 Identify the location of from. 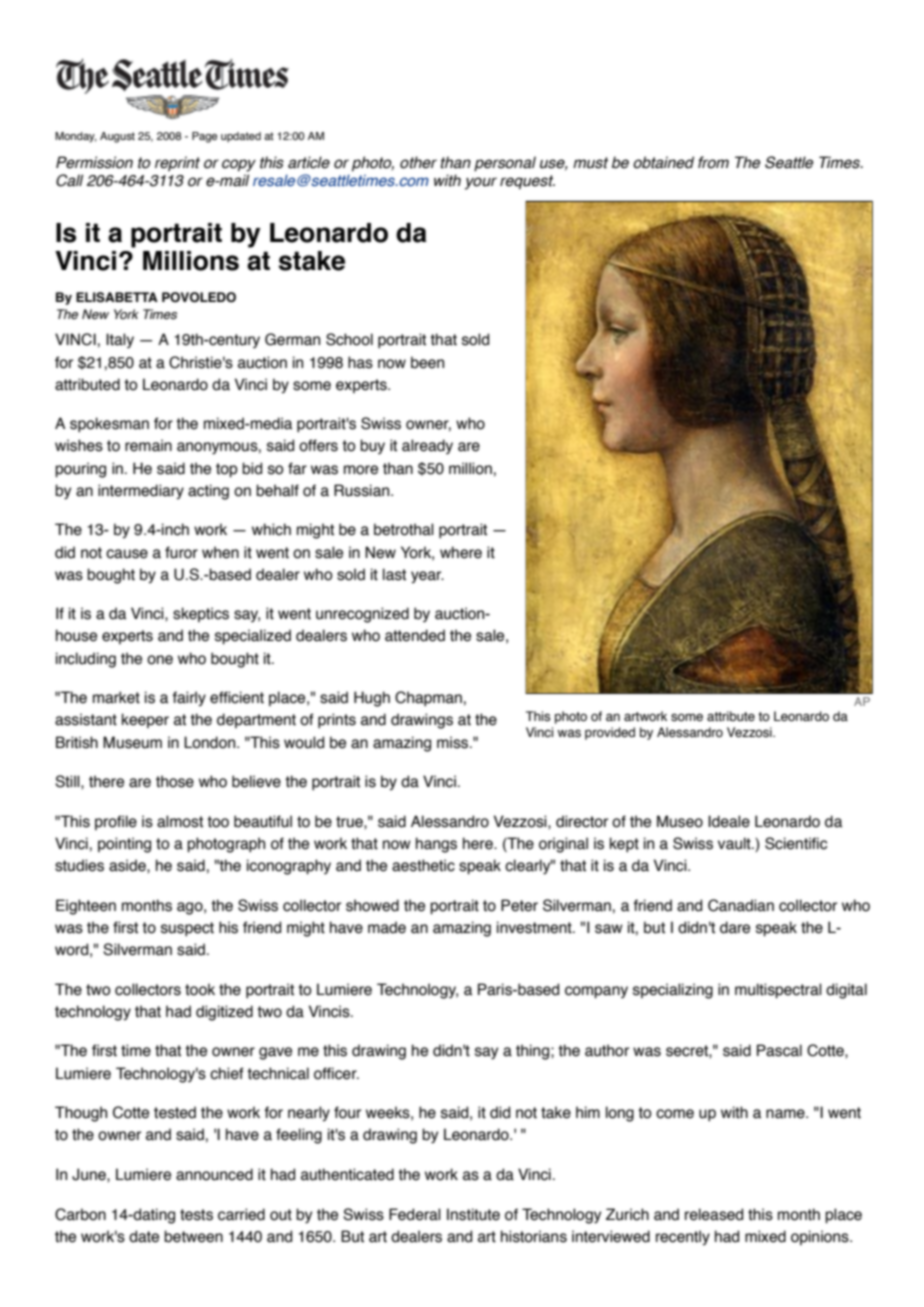
(713, 162).
